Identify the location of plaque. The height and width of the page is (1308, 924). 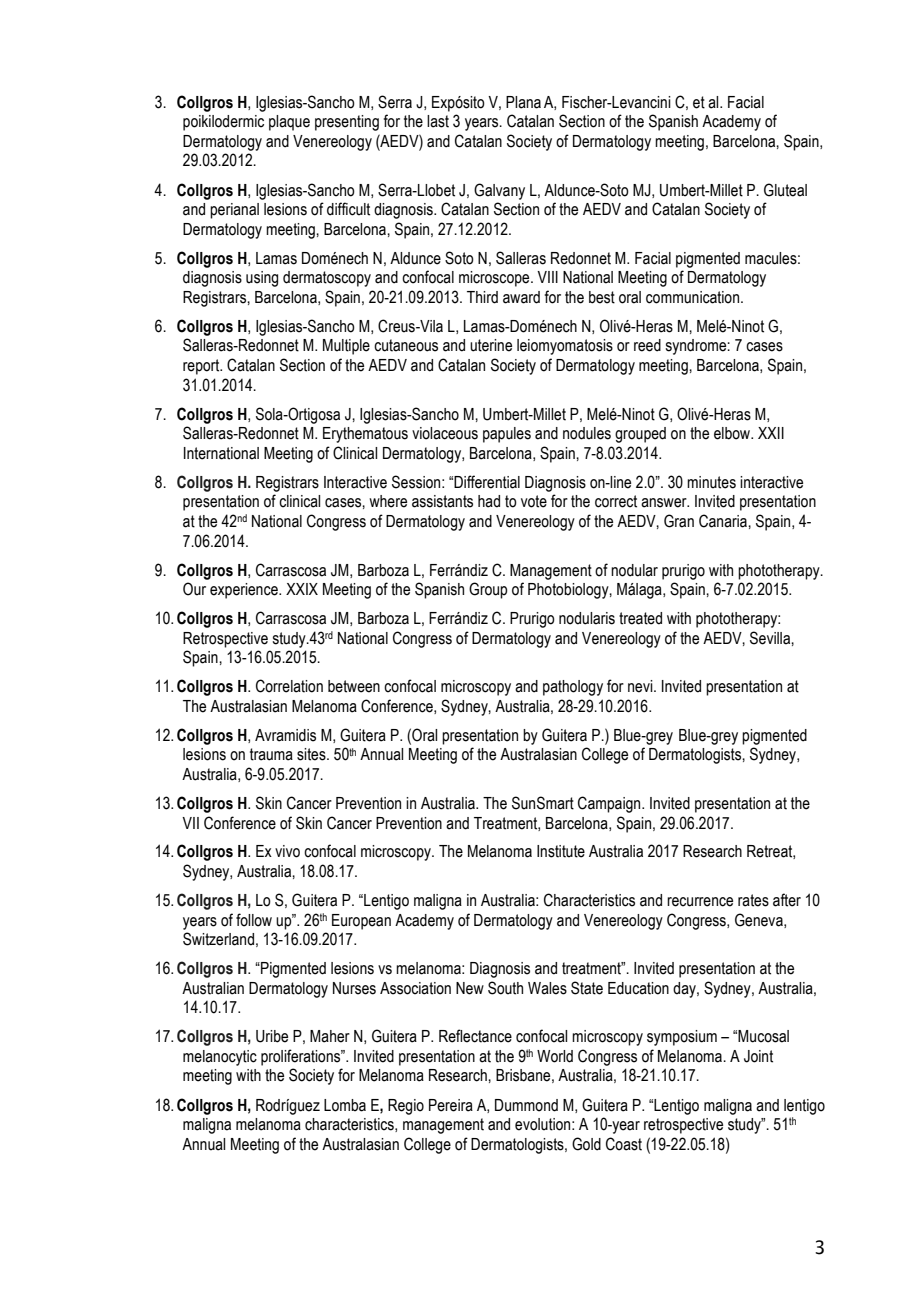
(289, 123).
